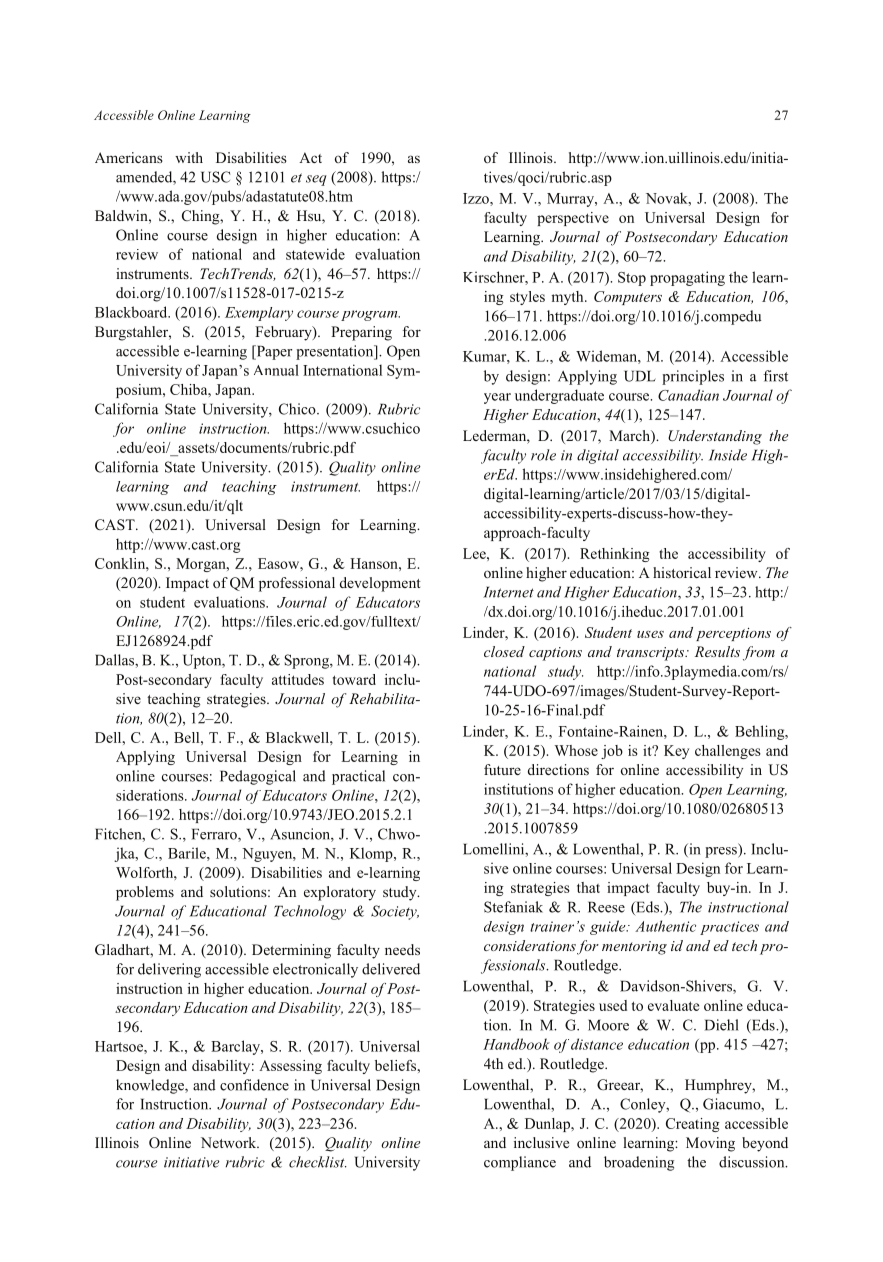 This screenshot has width=883, height=1262. I want to click on press, so click(722, 852).
